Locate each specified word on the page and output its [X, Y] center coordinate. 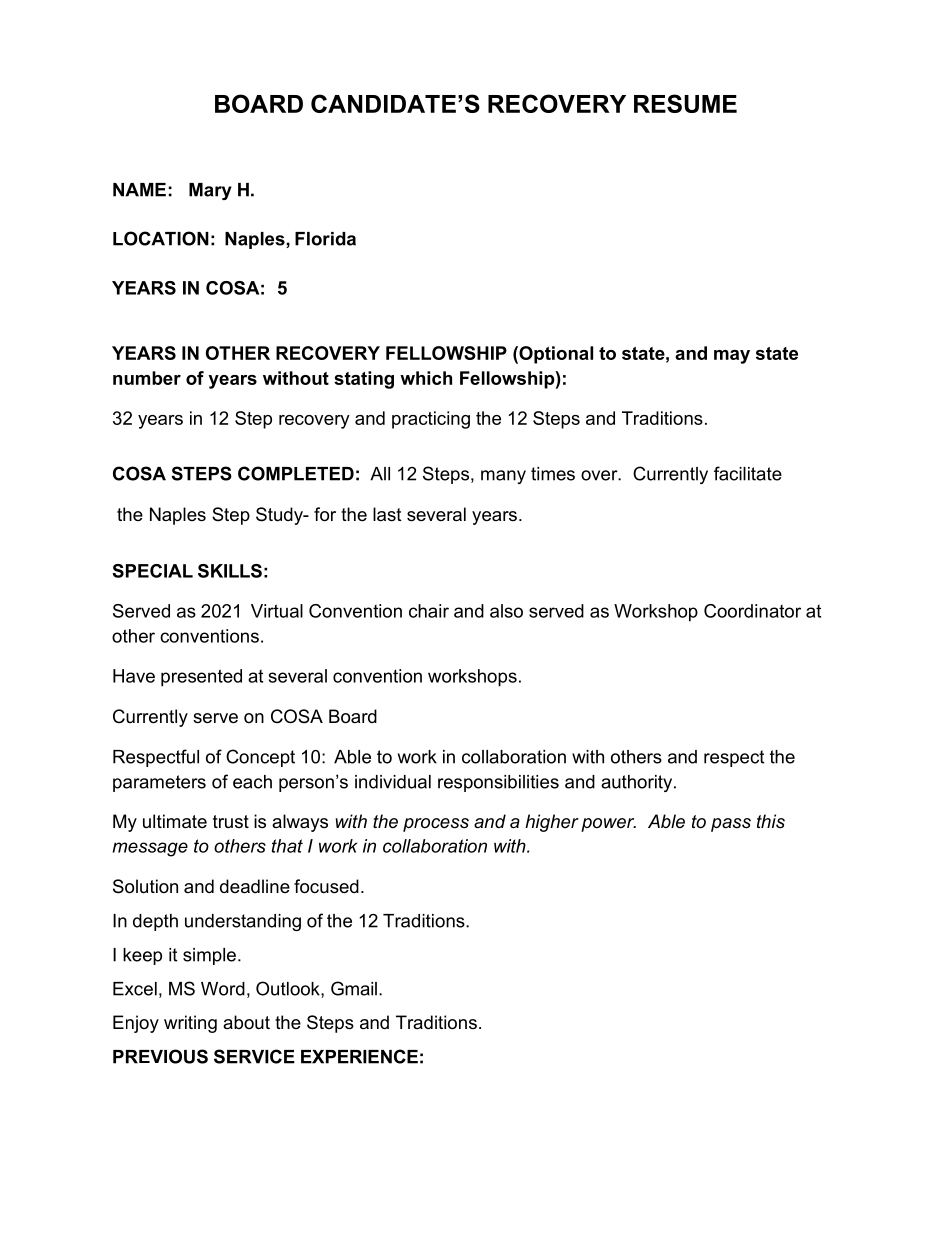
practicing [431, 420]
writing [190, 1024]
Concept [260, 758]
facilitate [748, 473]
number [147, 378]
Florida [325, 239]
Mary [210, 191]
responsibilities [498, 783]
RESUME [685, 103]
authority [638, 783]
